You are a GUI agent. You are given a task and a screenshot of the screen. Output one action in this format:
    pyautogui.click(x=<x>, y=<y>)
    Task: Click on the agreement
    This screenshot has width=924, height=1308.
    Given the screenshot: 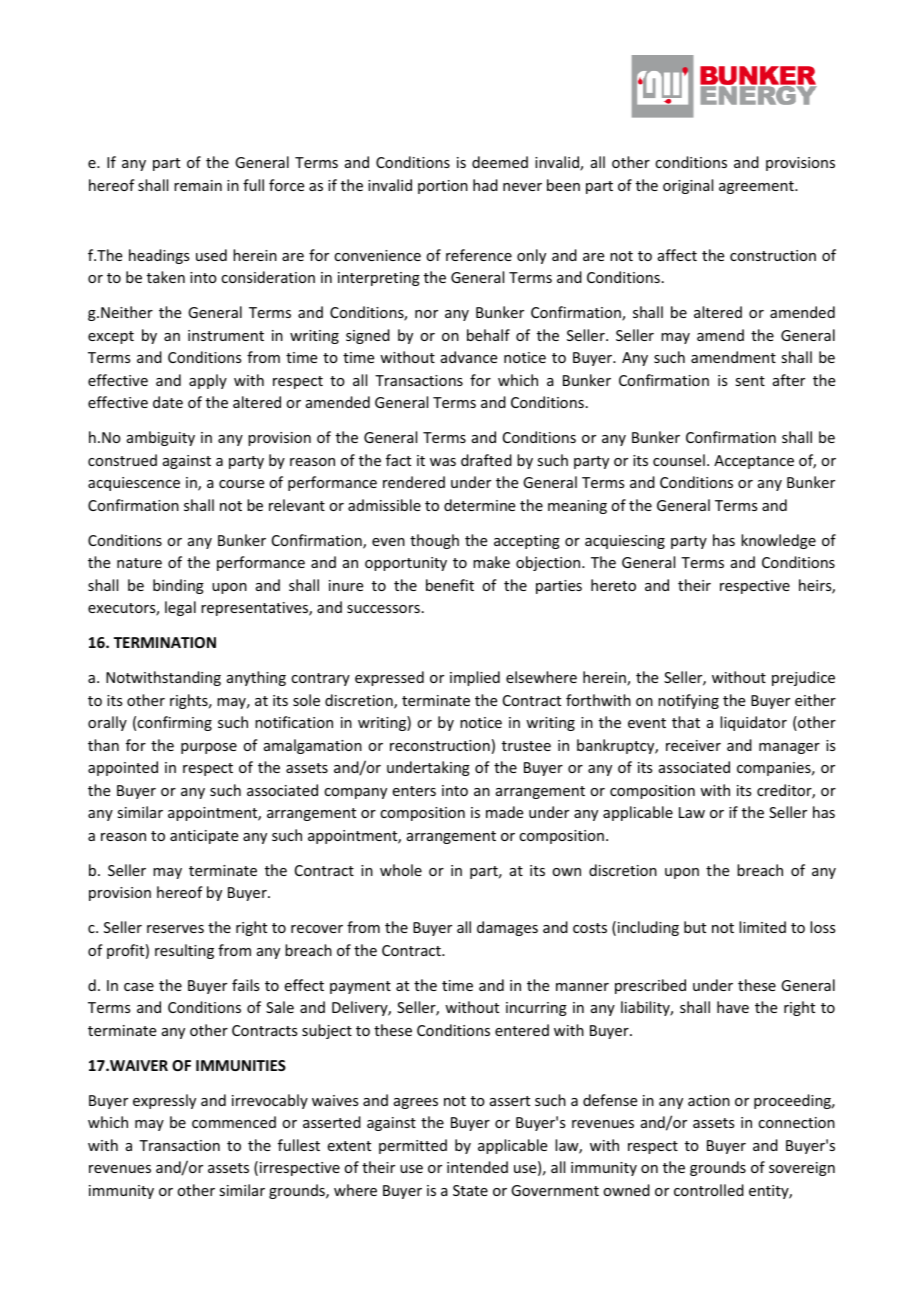 What is the action you would take?
    pyautogui.click(x=757, y=187)
